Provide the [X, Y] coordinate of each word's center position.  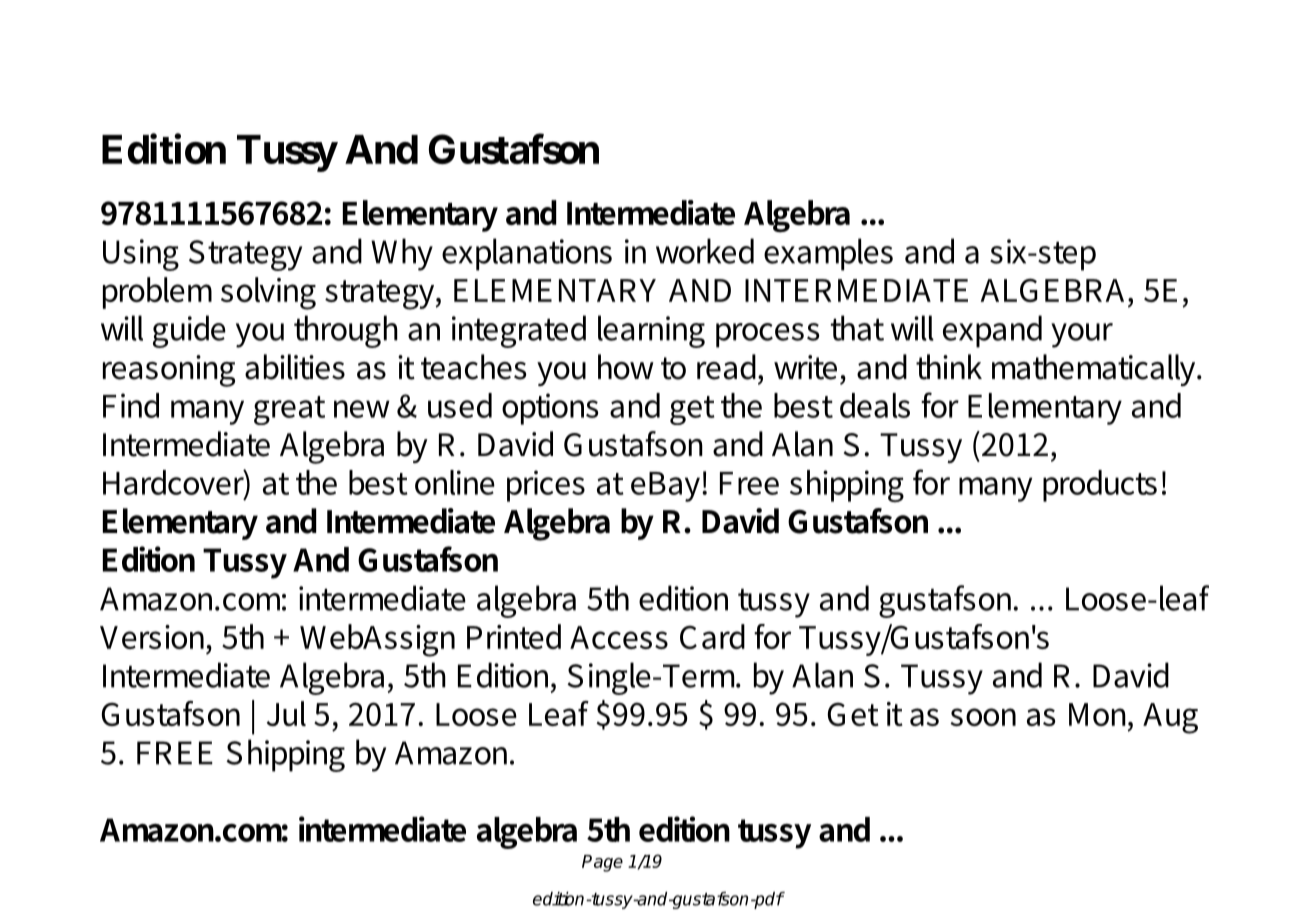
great [289, 410]
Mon [1097, 714]
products [1100, 486]
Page [602, 863]
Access [619, 637]
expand [992, 331]
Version [152, 637]
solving [268, 293]
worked [705, 251]
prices [546, 486]
